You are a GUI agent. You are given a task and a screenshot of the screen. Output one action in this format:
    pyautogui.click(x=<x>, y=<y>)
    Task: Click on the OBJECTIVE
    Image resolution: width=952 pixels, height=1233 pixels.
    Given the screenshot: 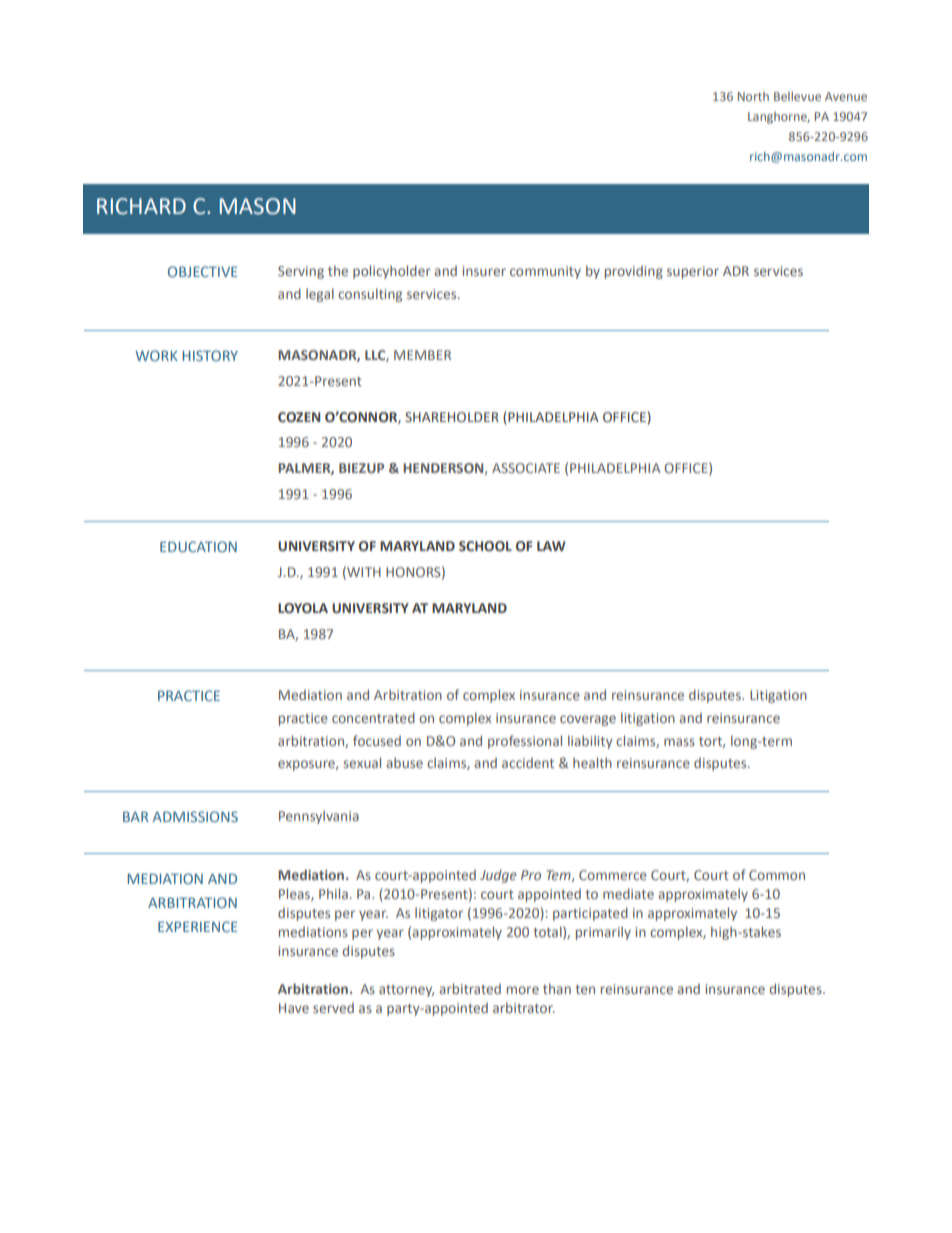 What is the action you would take?
    pyautogui.click(x=202, y=271)
